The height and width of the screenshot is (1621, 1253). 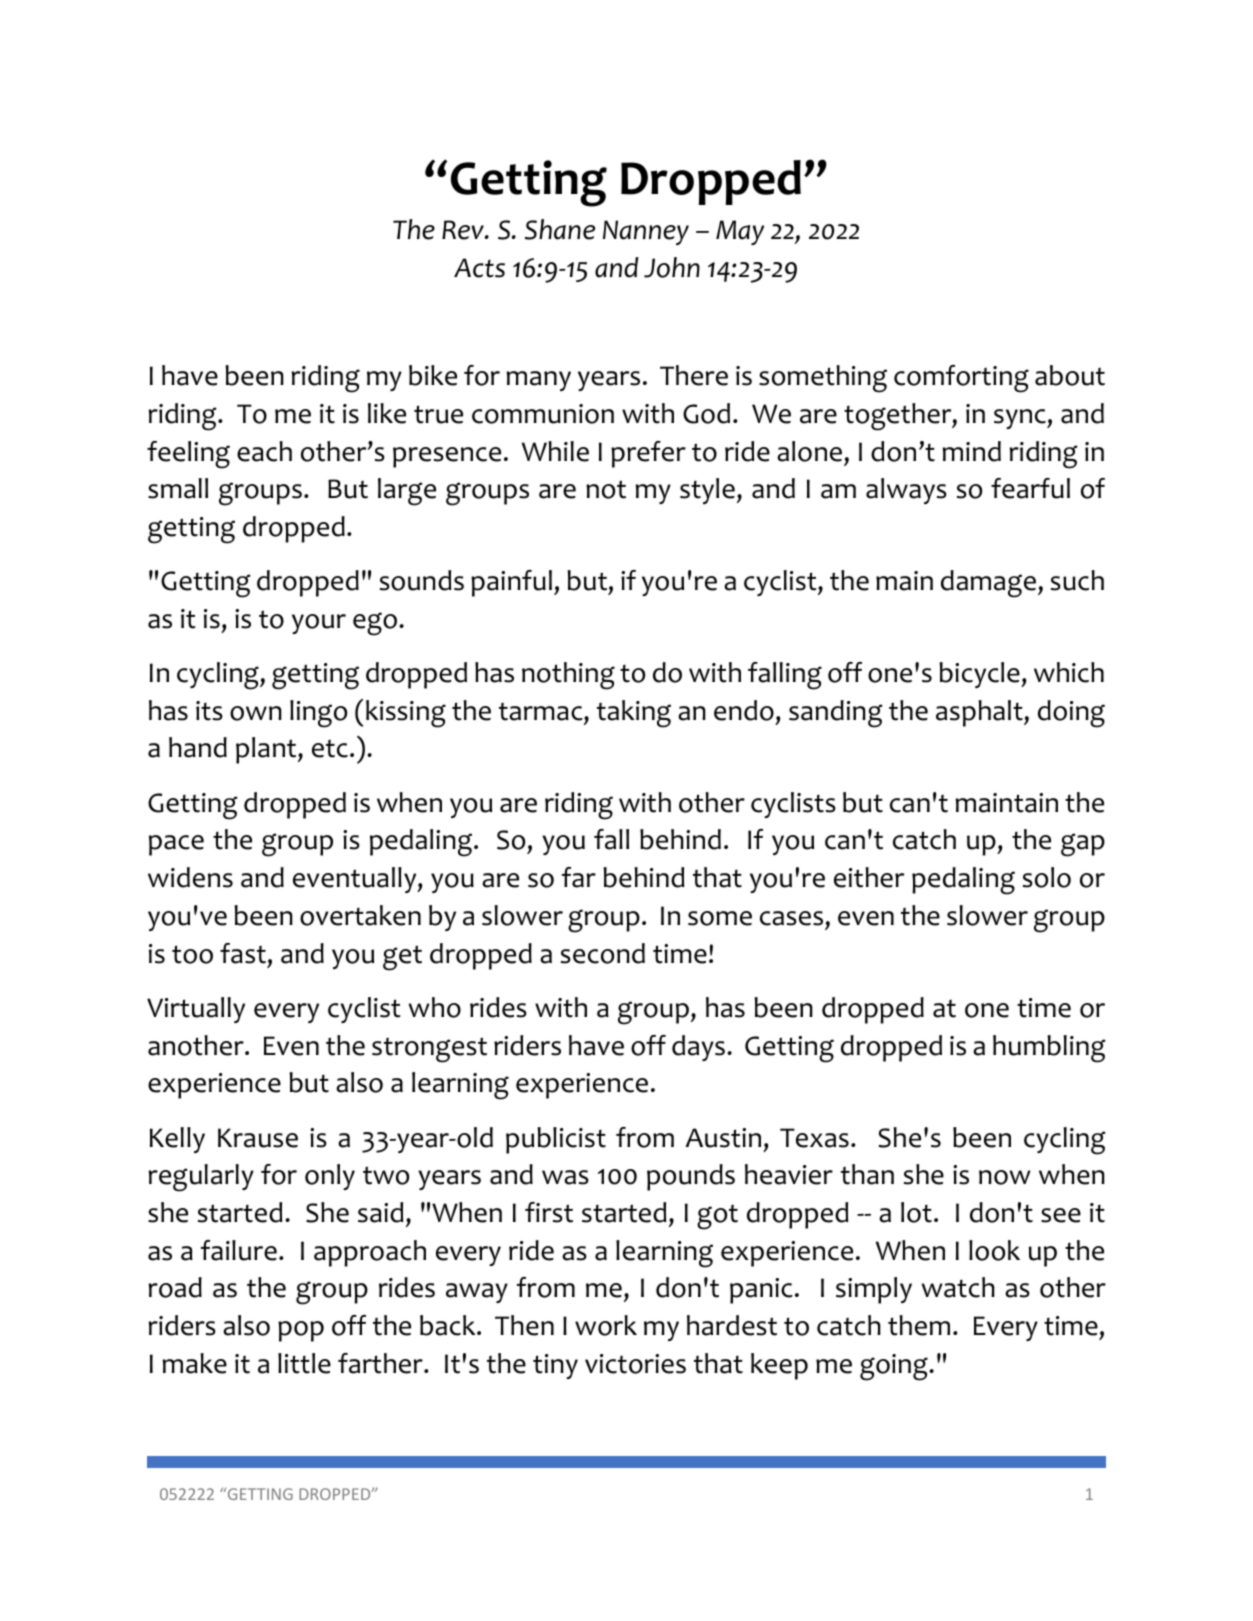 I want to click on taking, so click(x=634, y=714).
